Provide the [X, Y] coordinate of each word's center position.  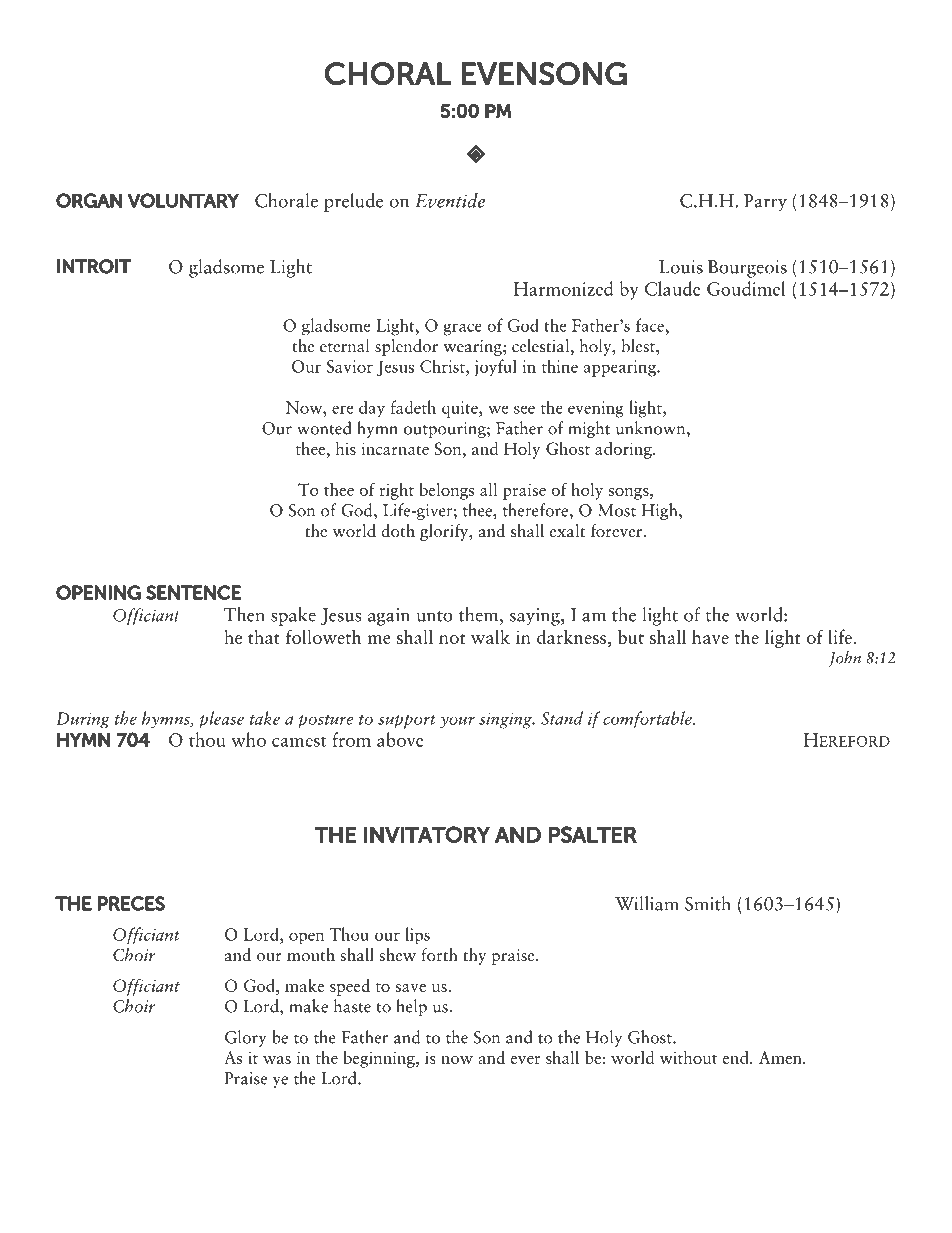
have [710, 636]
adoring [624, 450]
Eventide [450, 200]
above [400, 739]
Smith [708, 903]
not [452, 639]
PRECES [131, 903]
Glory [245, 1038]
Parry [765, 203]
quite [461, 409]
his [346, 448]
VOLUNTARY [183, 200]
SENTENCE [193, 592]
